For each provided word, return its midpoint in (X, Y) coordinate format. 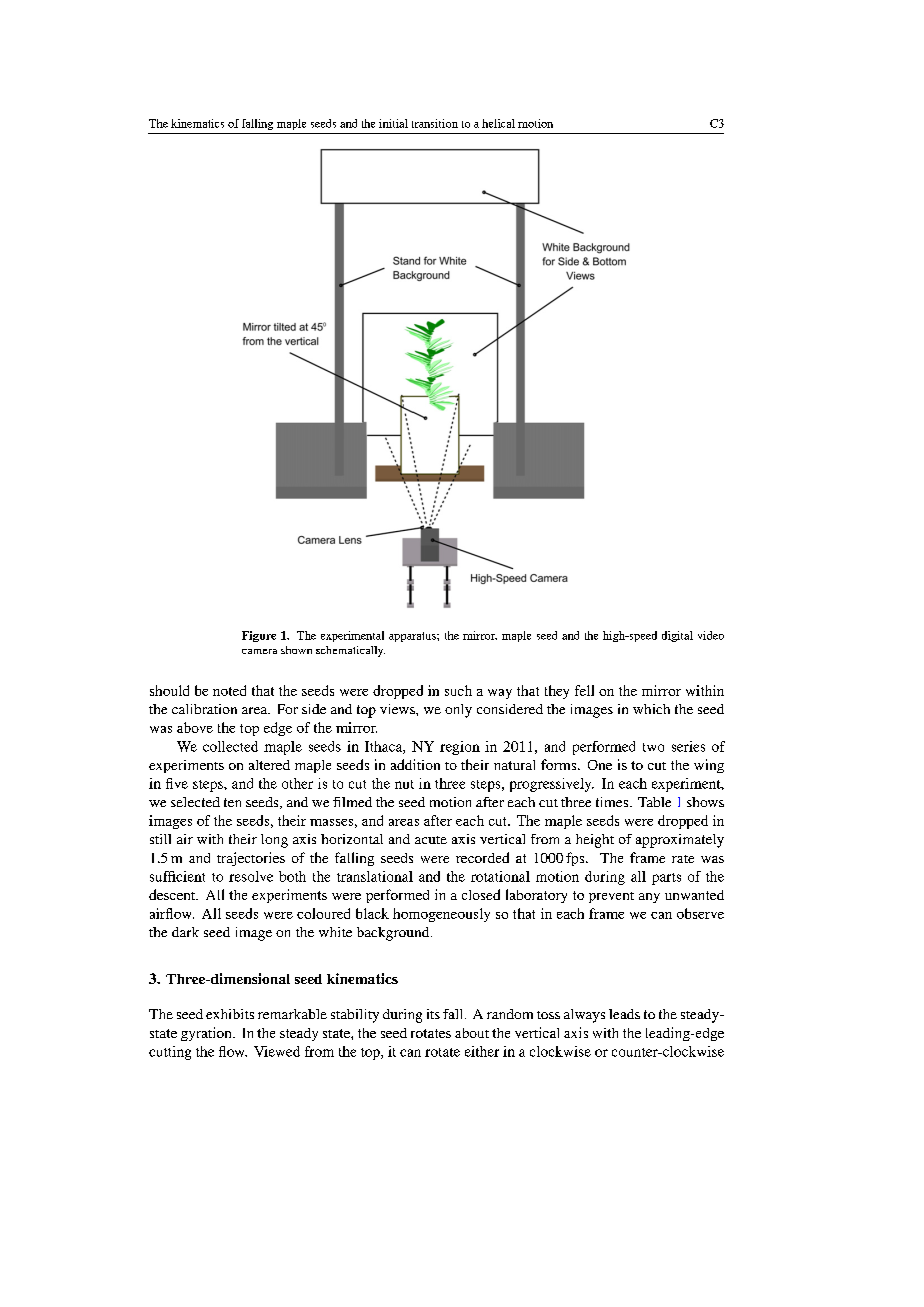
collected (230, 746)
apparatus (413, 637)
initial (393, 123)
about (472, 1033)
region (460, 748)
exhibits (230, 1014)
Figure (259, 636)
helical (498, 123)
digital (677, 636)
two (653, 747)
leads (624, 1014)
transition (435, 123)
